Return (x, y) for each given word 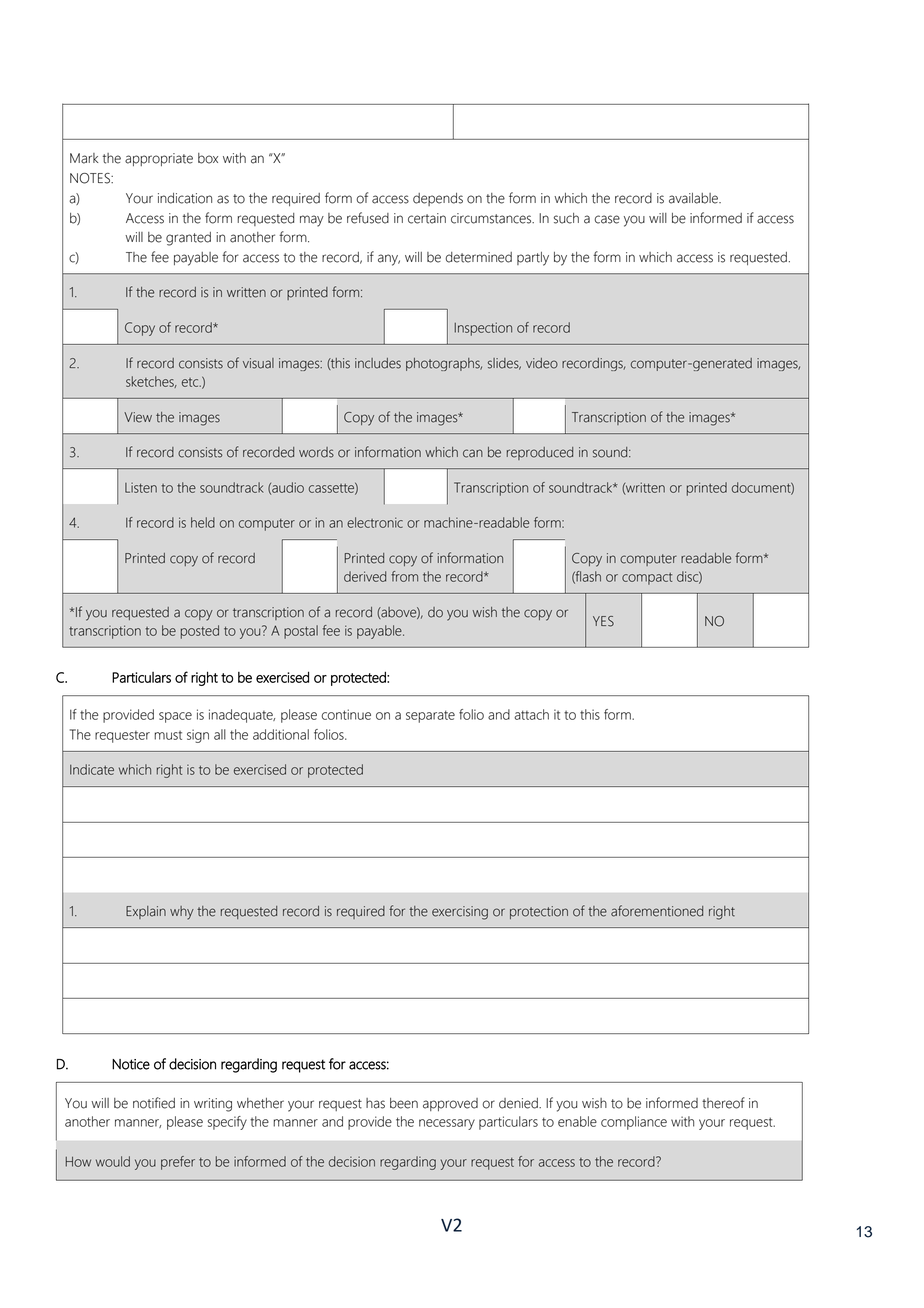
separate (430, 716)
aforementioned (657, 911)
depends (438, 199)
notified (154, 1103)
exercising (460, 913)
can (473, 453)
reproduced (540, 453)
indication (185, 198)
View (138, 417)
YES (603, 621)
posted (200, 632)
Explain (146, 912)
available (694, 198)
